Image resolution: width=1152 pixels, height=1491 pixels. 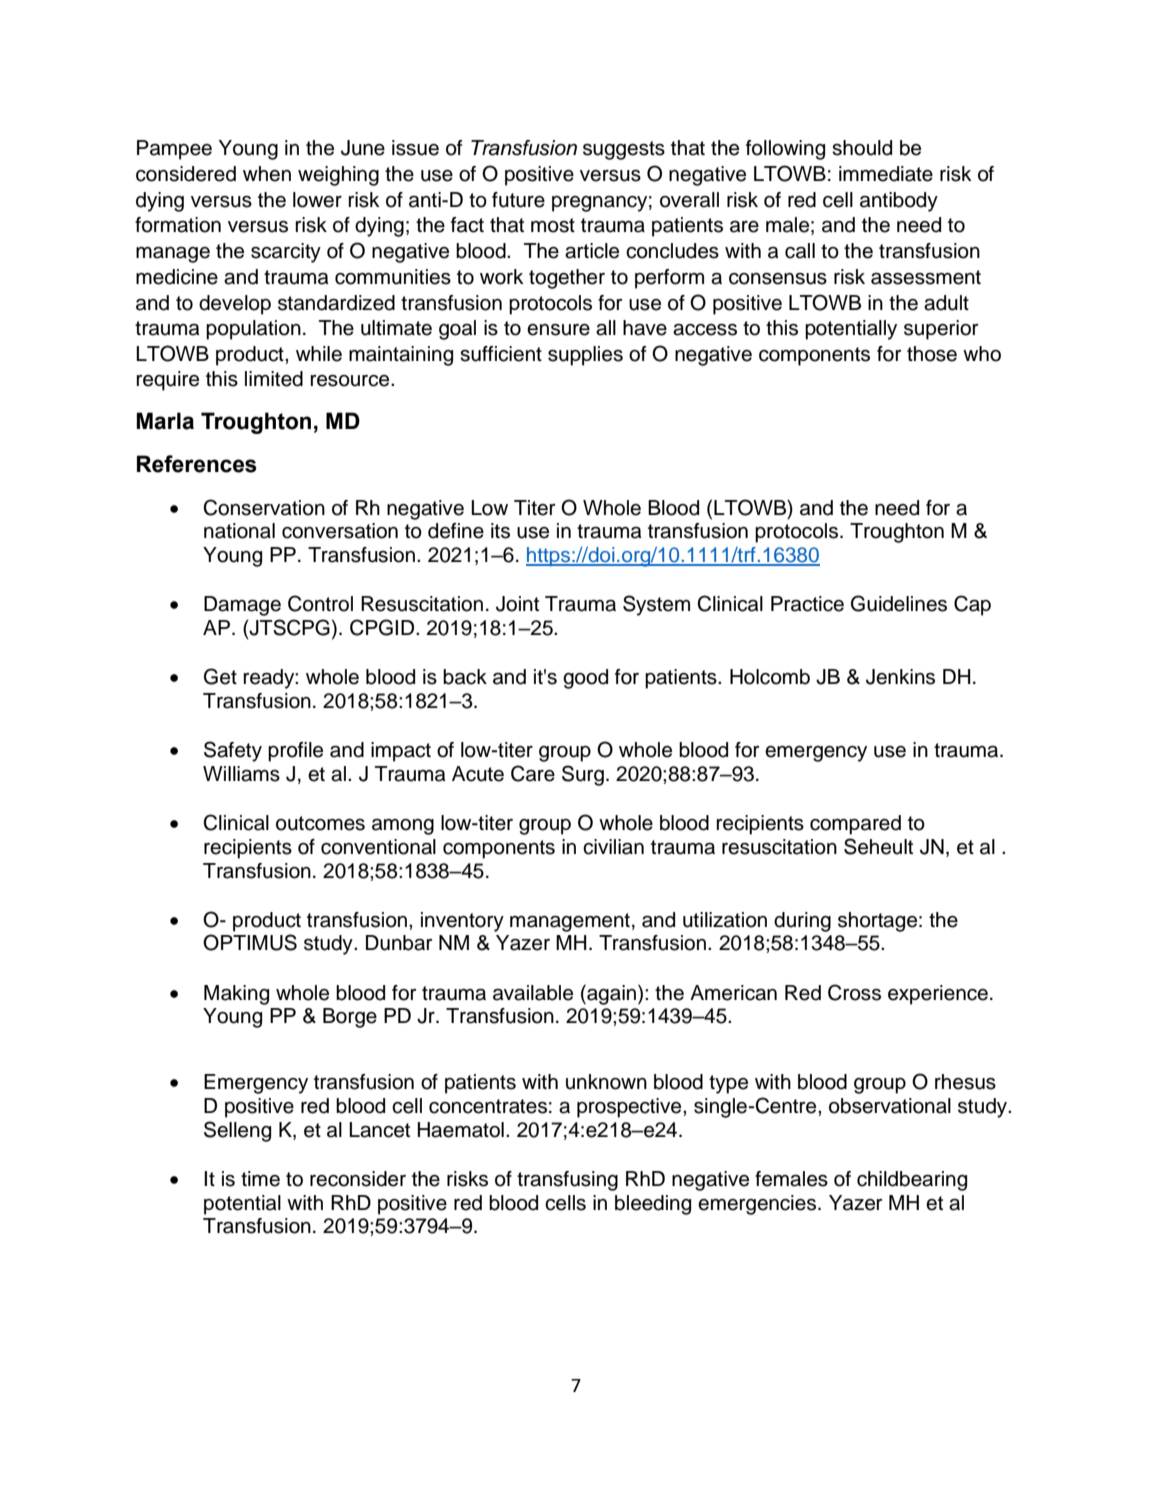 I want to click on future, so click(x=518, y=200).
